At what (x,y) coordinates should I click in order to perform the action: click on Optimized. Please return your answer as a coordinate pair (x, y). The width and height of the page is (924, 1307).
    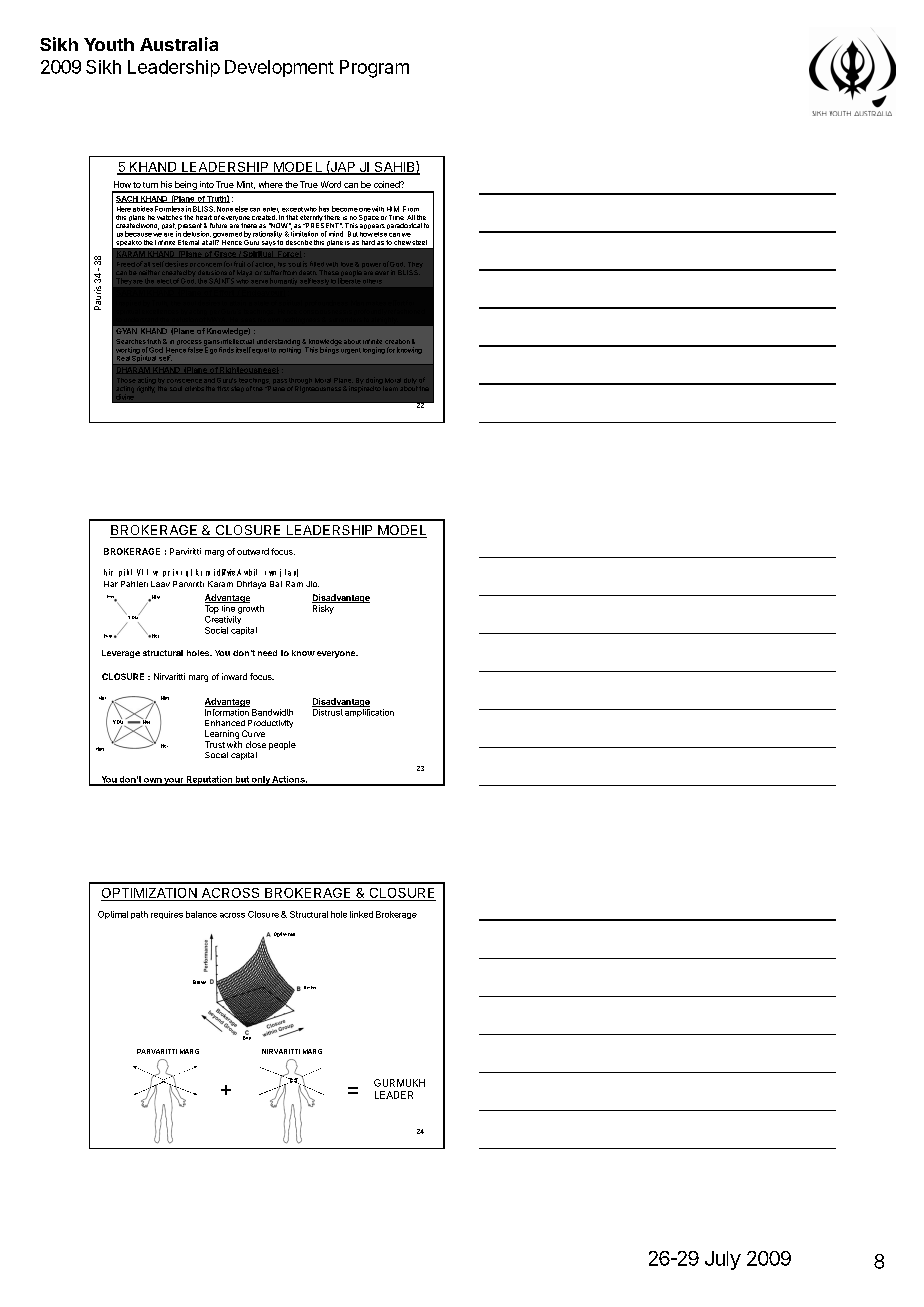
    Looking at the image, I should click on (284, 934).
